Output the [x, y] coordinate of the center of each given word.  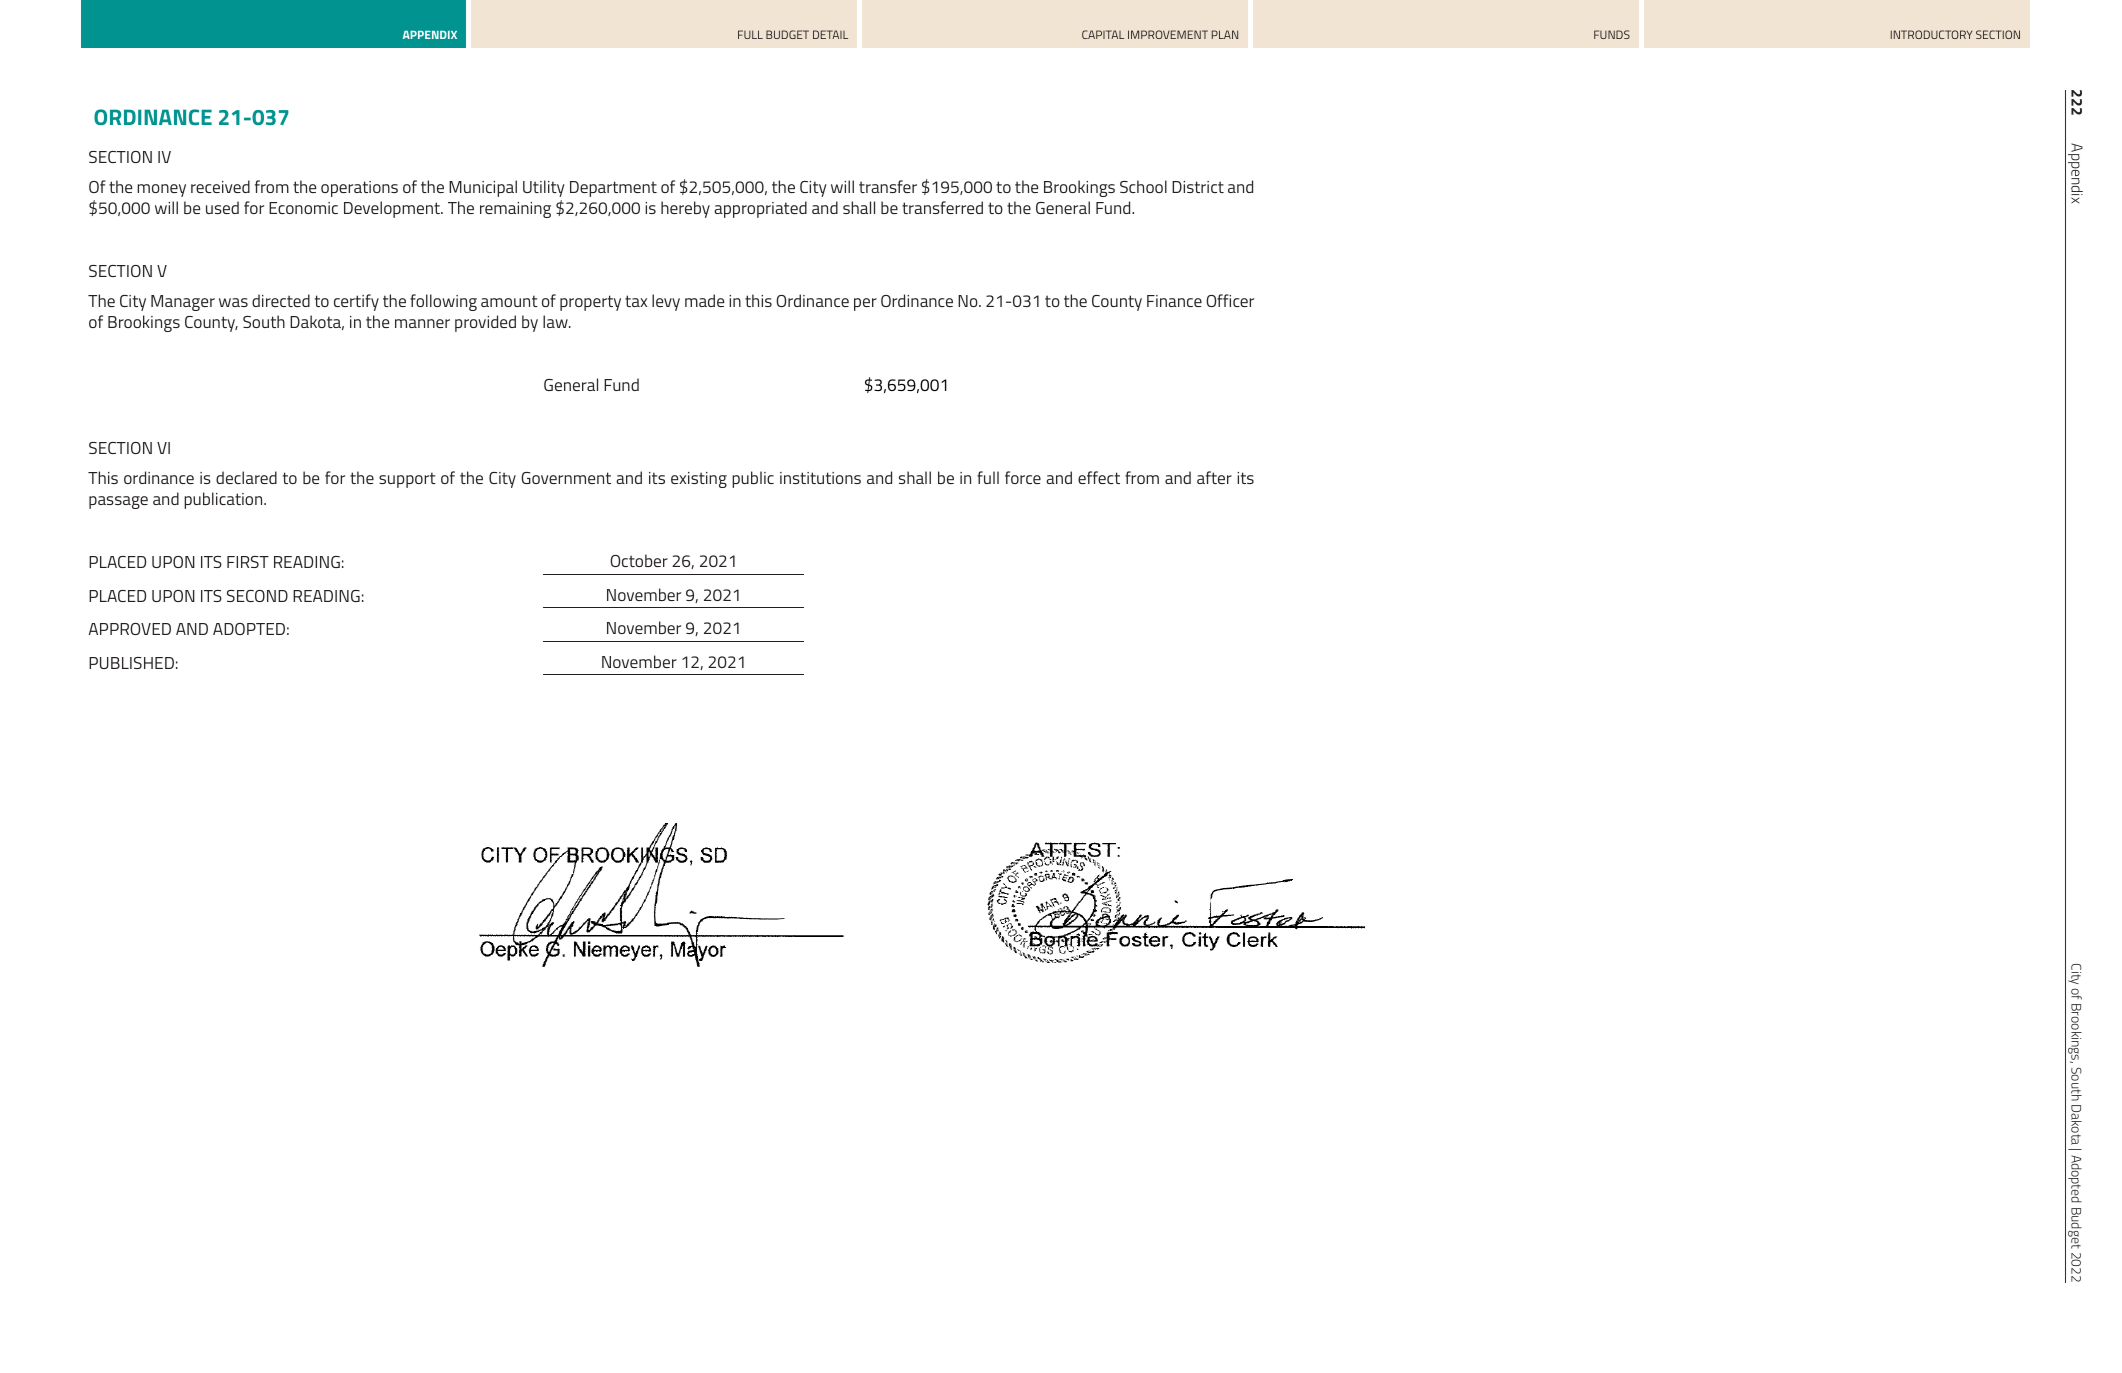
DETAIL [830, 34]
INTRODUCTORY [1931, 34]
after [1214, 477]
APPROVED [130, 629]
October [639, 560]
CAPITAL [1103, 34]
